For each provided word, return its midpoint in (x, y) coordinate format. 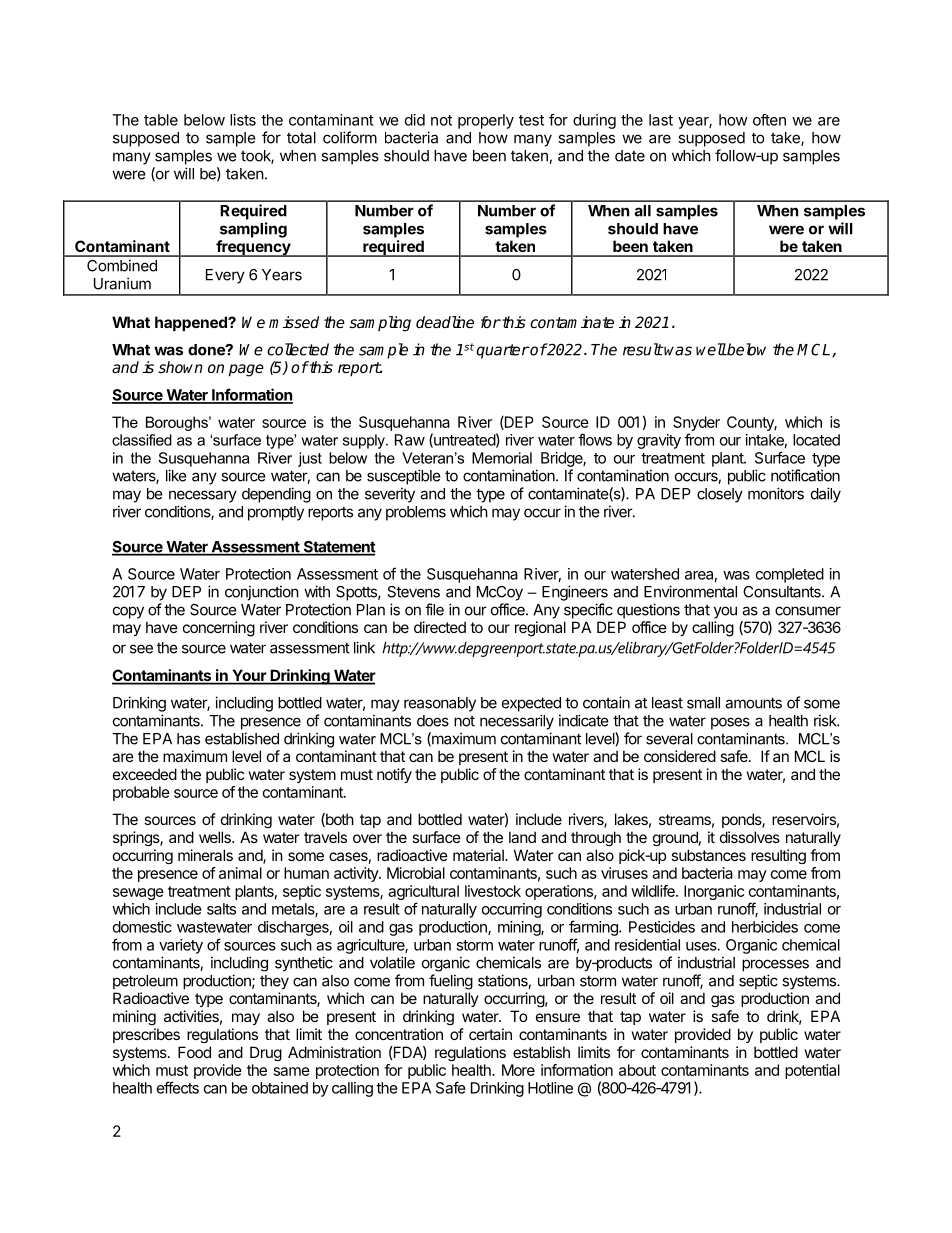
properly (486, 121)
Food (194, 1052)
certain (490, 1034)
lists (243, 120)
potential (812, 1071)
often (769, 120)
